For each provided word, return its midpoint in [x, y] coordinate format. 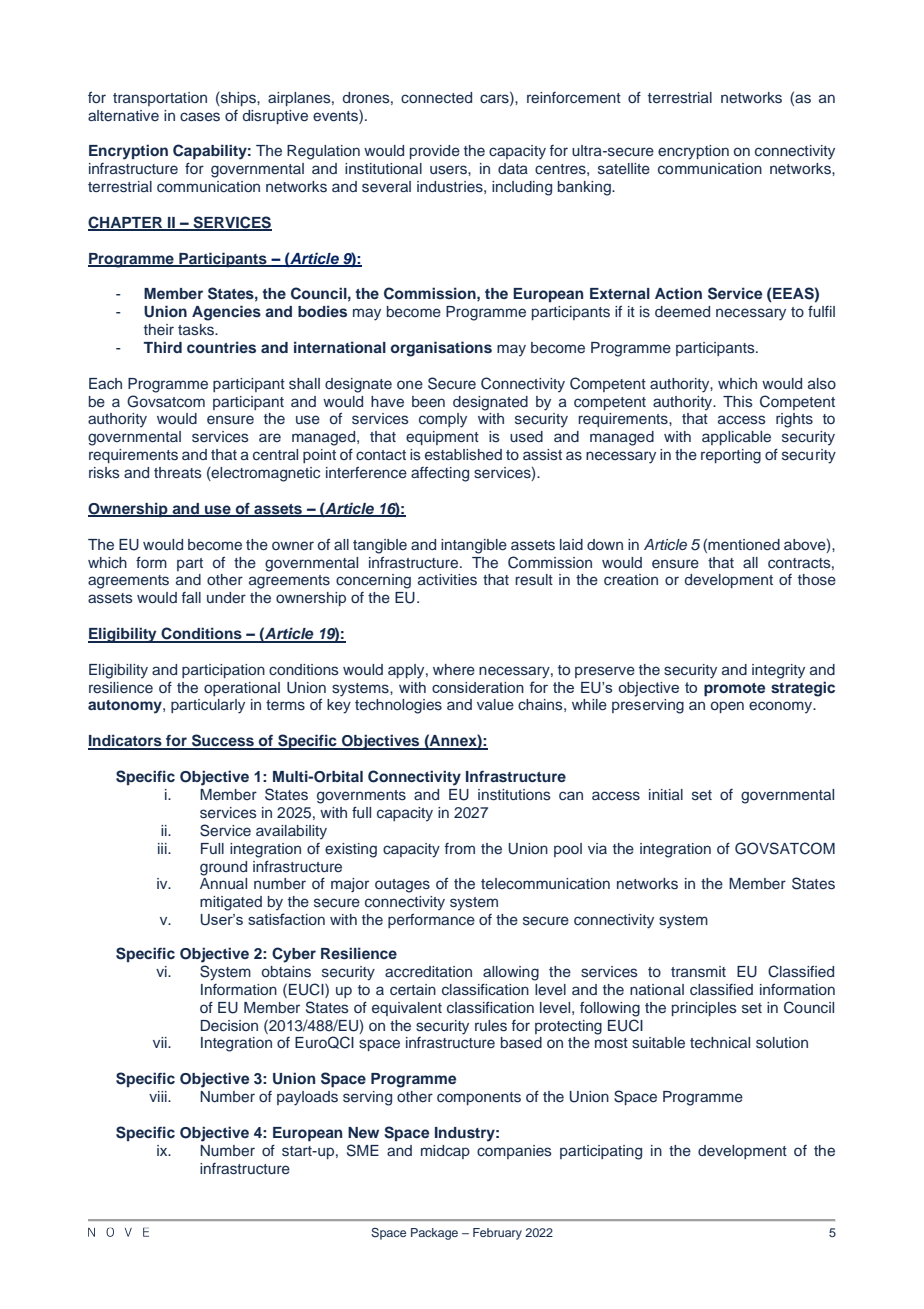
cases [200, 117]
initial [666, 794]
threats [178, 472]
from [460, 848]
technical [720, 1042]
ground [223, 868]
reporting [731, 456]
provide [435, 152]
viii [159, 1096]
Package [434, 1234]
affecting [440, 474]
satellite [624, 169]
